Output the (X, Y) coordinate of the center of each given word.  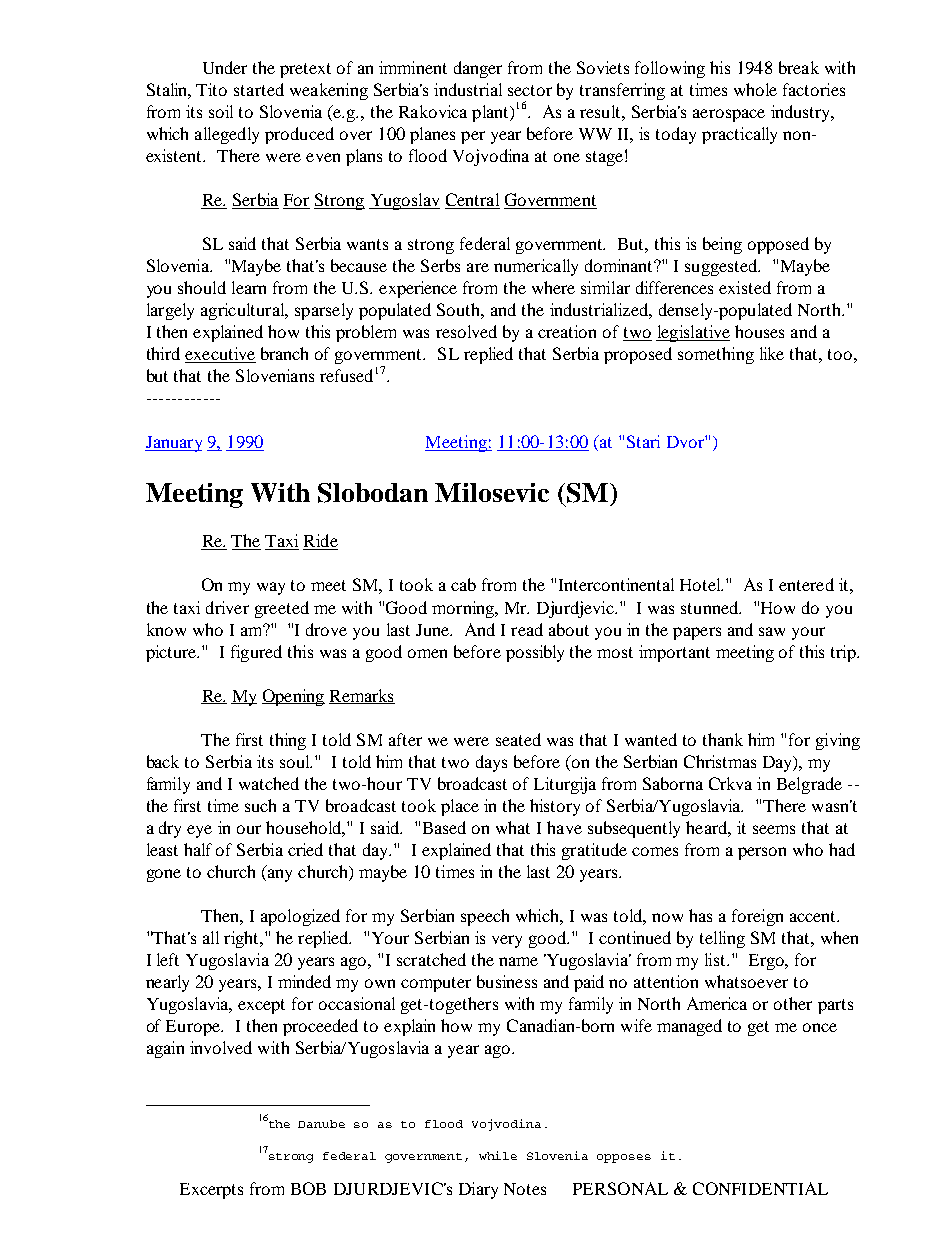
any (280, 875)
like (772, 353)
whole (755, 89)
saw (772, 631)
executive (220, 355)
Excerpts (211, 1191)
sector (530, 90)
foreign (757, 917)
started (259, 89)
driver (227, 607)
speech (485, 917)
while (498, 1155)
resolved (466, 331)
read (527, 629)
